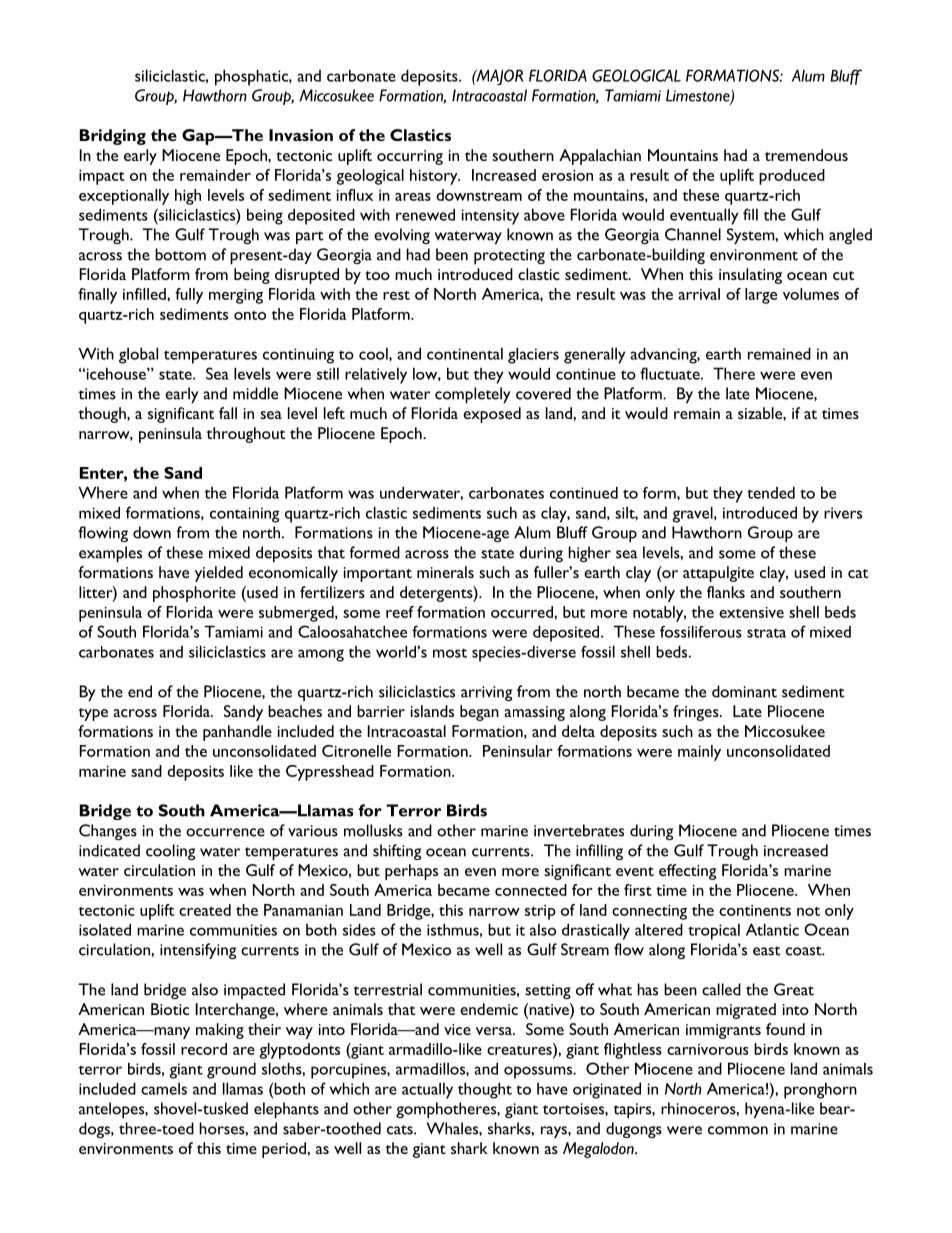  Describe the element at coordinates (766, 633) in the page. I see `strata` at that location.
